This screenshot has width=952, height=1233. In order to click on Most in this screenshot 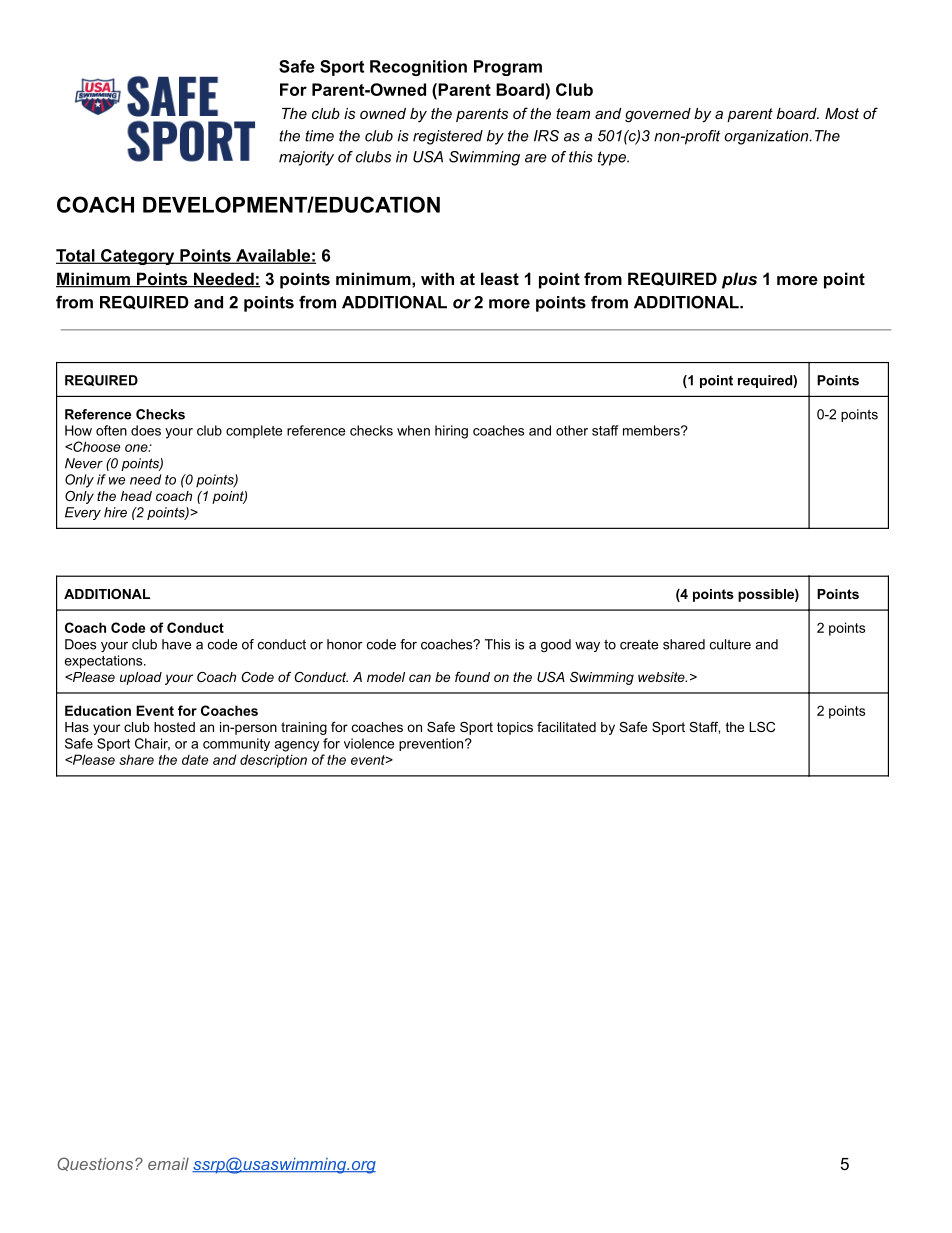, I will do `click(842, 113)`.
